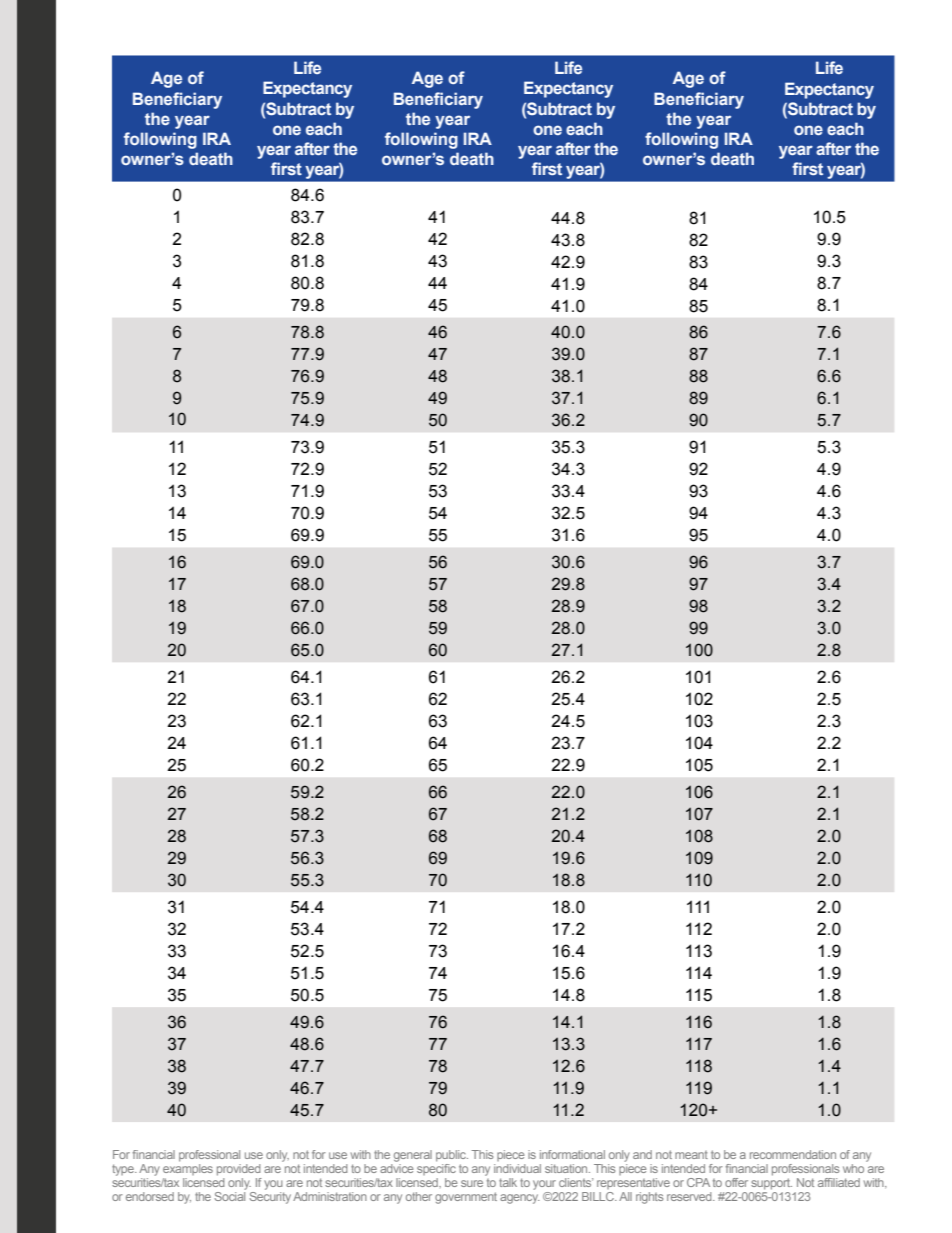  Describe the element at coordinates (793, 1154) in the screenshot. I see `recommendation` at that location.
